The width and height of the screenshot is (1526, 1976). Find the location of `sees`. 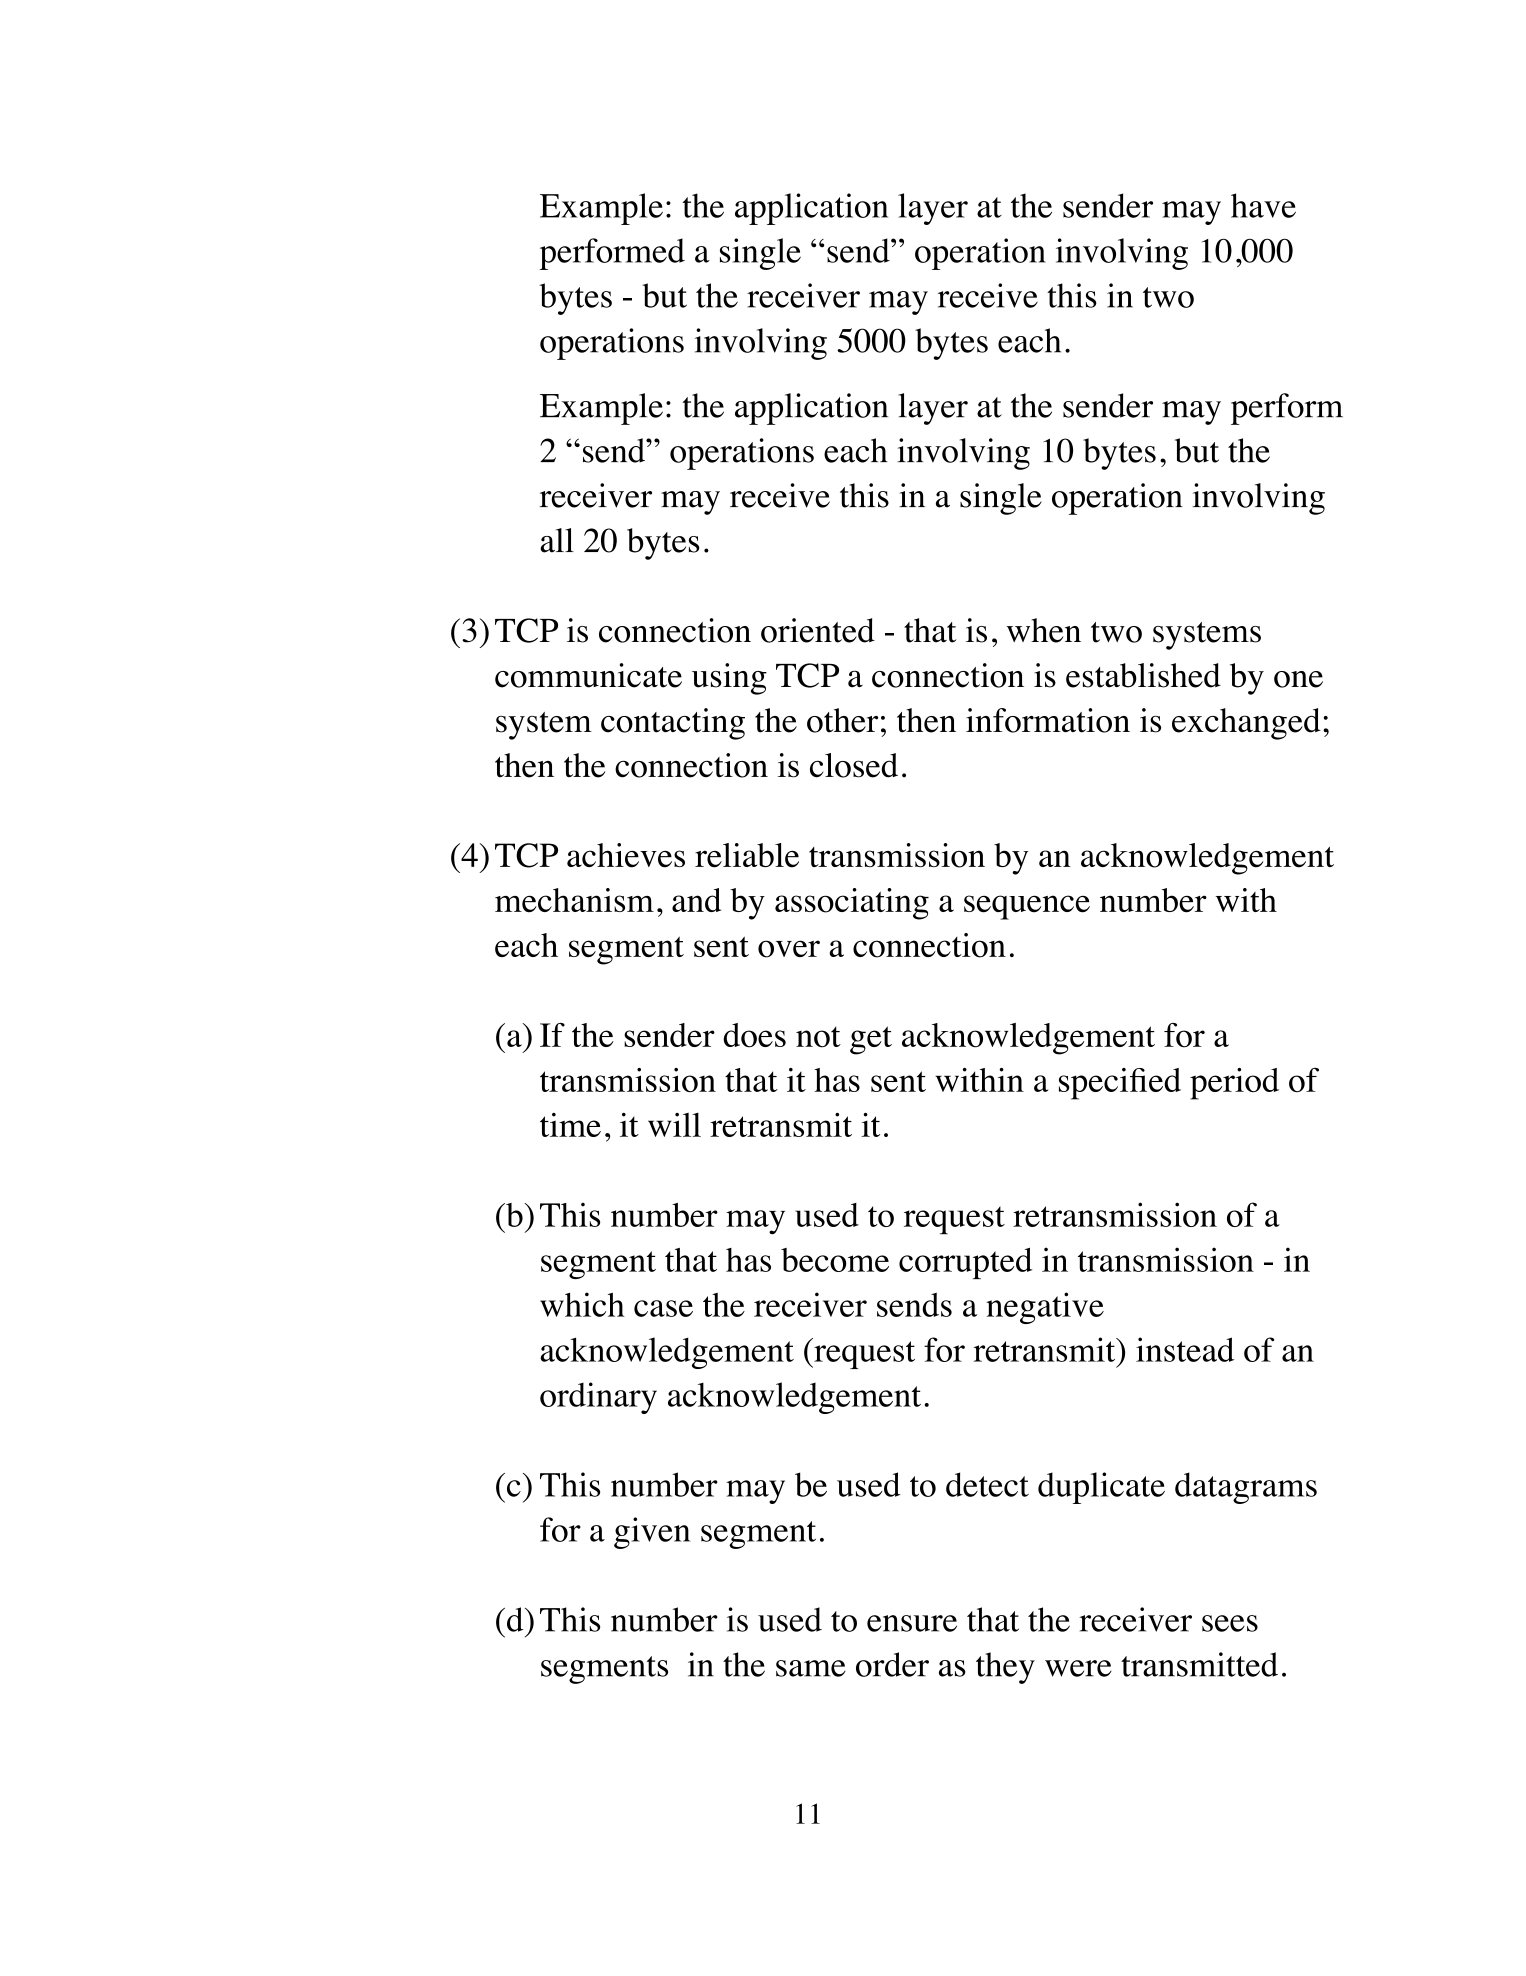

sees is located at coordinates (1230, 1623).
